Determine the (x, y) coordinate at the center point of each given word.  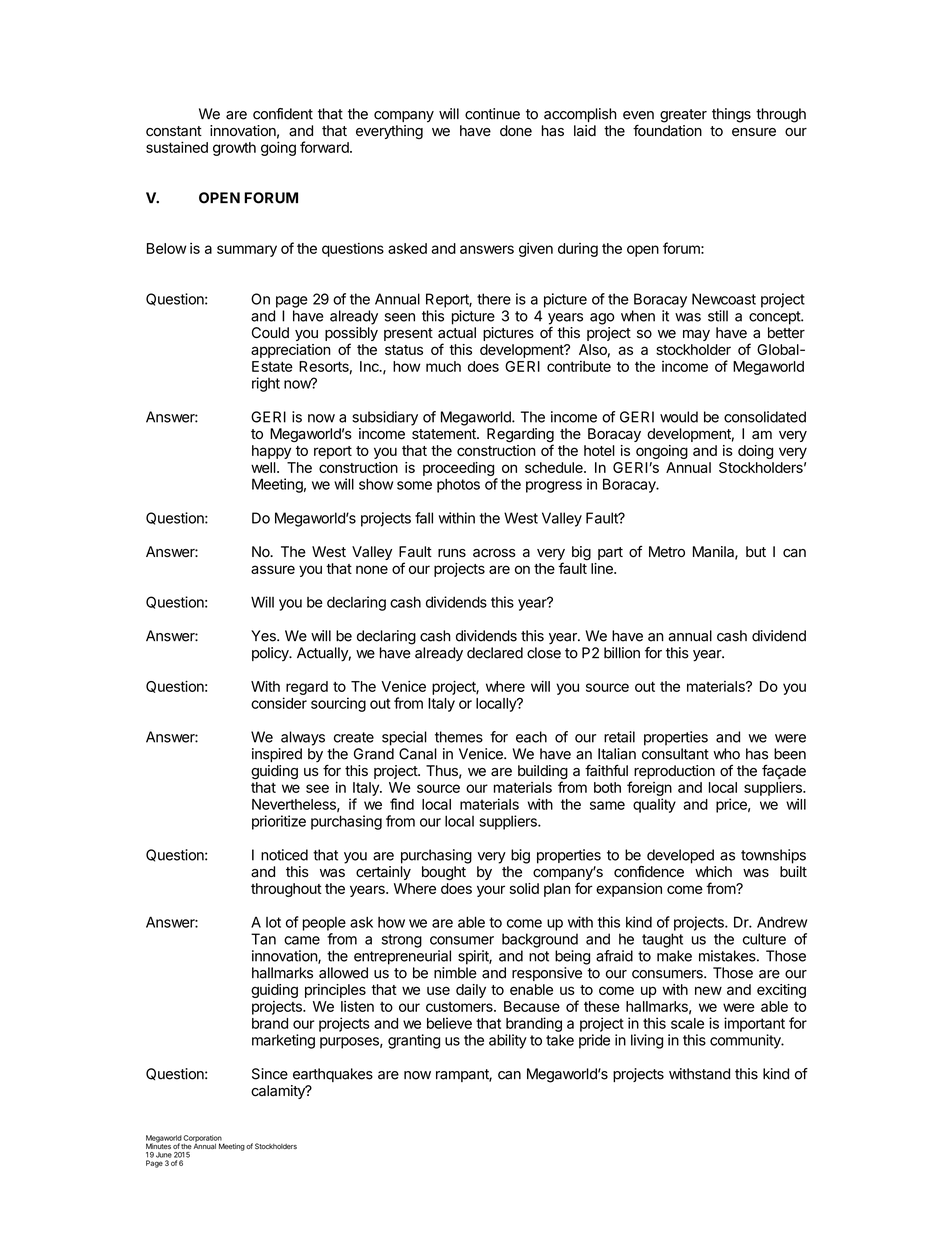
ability (508, 1041)
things (731, 115)
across (494, 553)
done (516, 131)
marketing (283, 1041)
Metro (667, 552)
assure (273, 569)
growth (234, 149)
